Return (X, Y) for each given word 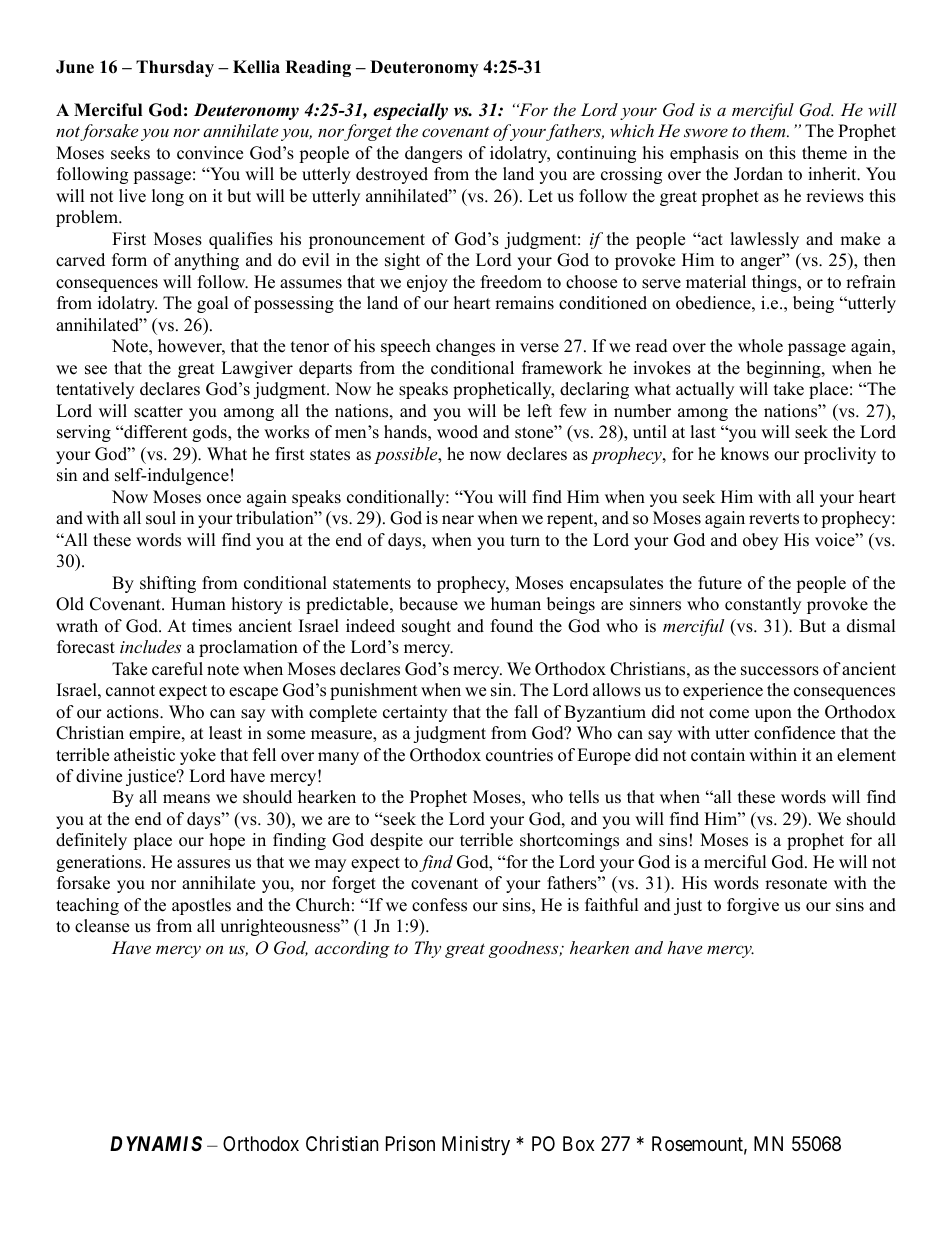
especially (410, 111)
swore (706, 132)
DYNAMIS (156, 1143)
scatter (158, 412)
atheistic (144, 755)
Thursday (175, 68)
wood (457, 432)
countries (519, 755)
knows (745, 454)
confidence (794, 733)
